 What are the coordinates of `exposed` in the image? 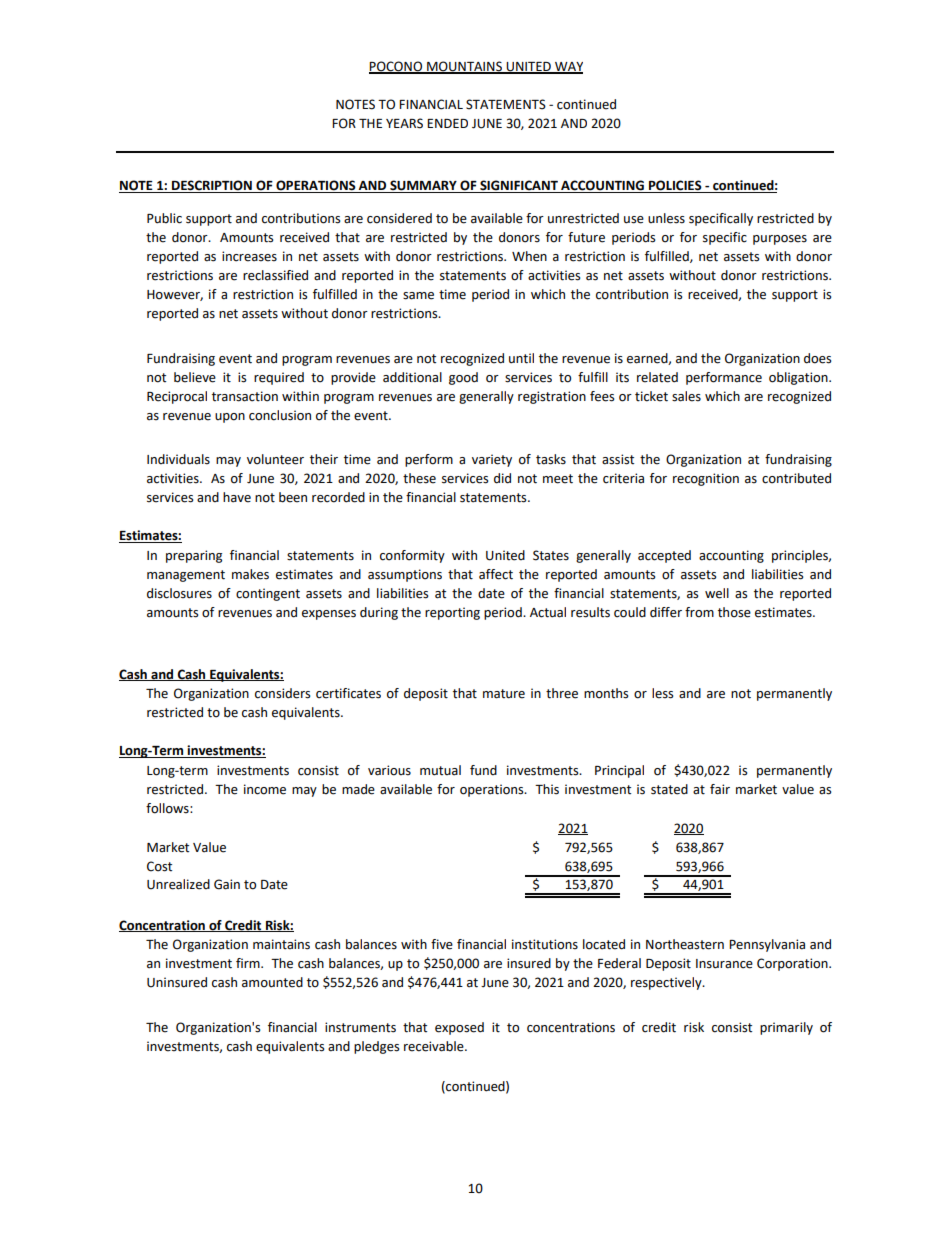 It's located at (459, 1028).
